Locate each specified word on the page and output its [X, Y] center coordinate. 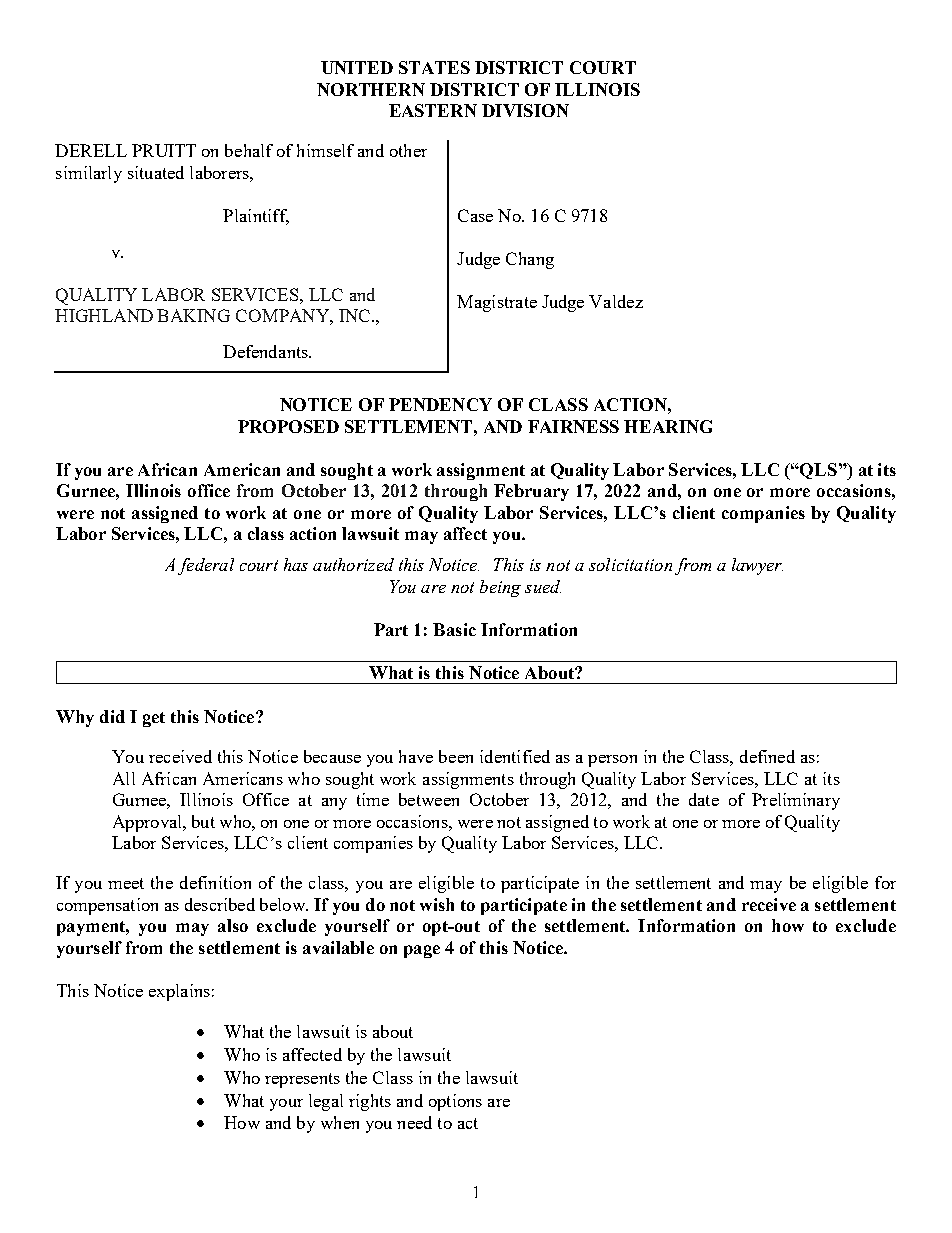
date [704, 799]
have [416, 756]
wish [437, 904]
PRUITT [164, 150]
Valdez [616, 301]
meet [126, 883]
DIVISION [525, 110]
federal [206, 566]
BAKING [193, 315]
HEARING [668, 426]
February [531, 492]
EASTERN [433, 110]
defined [767, 756]
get [154, 719]
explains [179, 992]
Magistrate [497, 303]
